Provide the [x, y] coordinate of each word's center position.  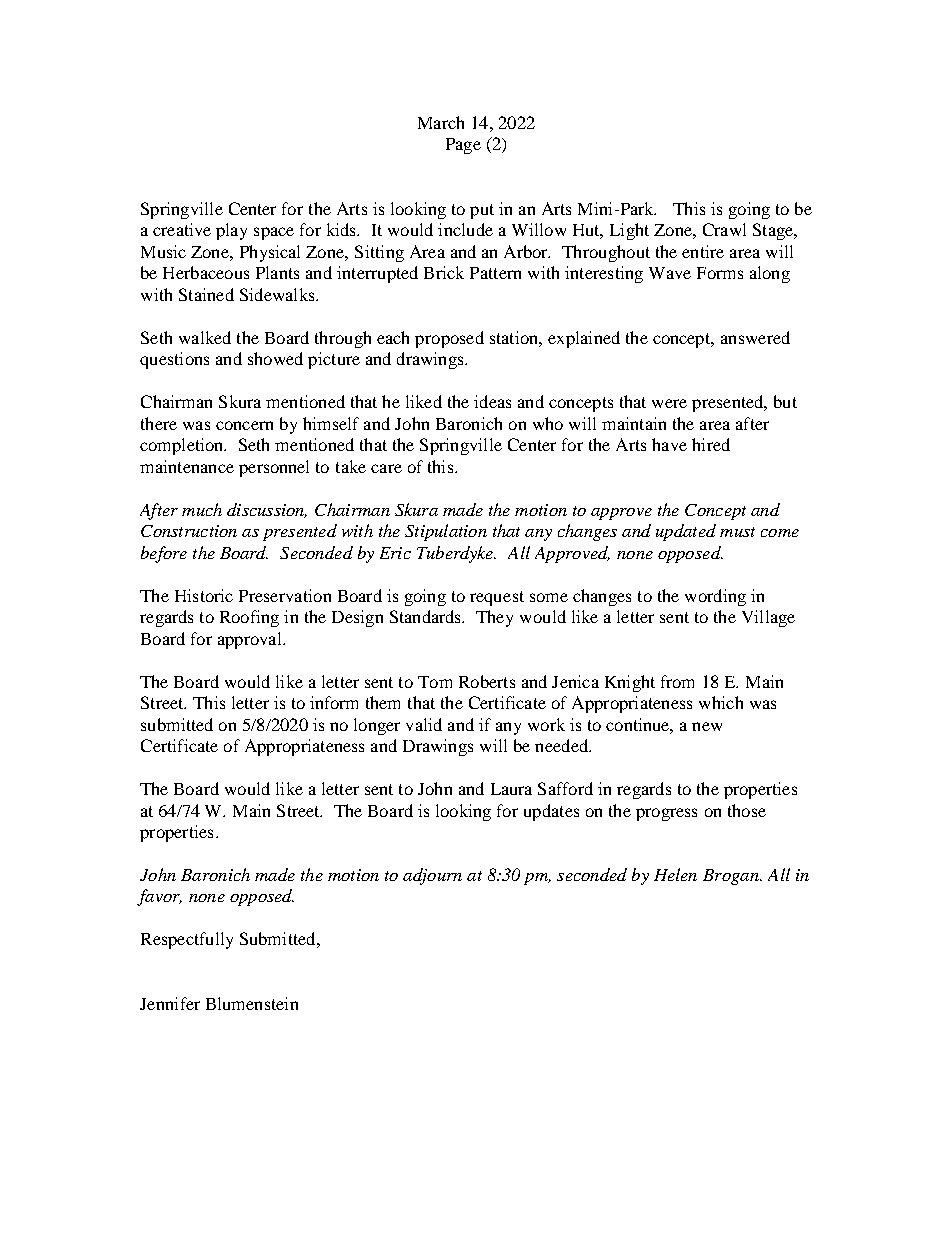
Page [463, 146]
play [231, 231]
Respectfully [187, 940]
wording [715, 597]
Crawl [724, 229]
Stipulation [446, 532]
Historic [204, 595]
